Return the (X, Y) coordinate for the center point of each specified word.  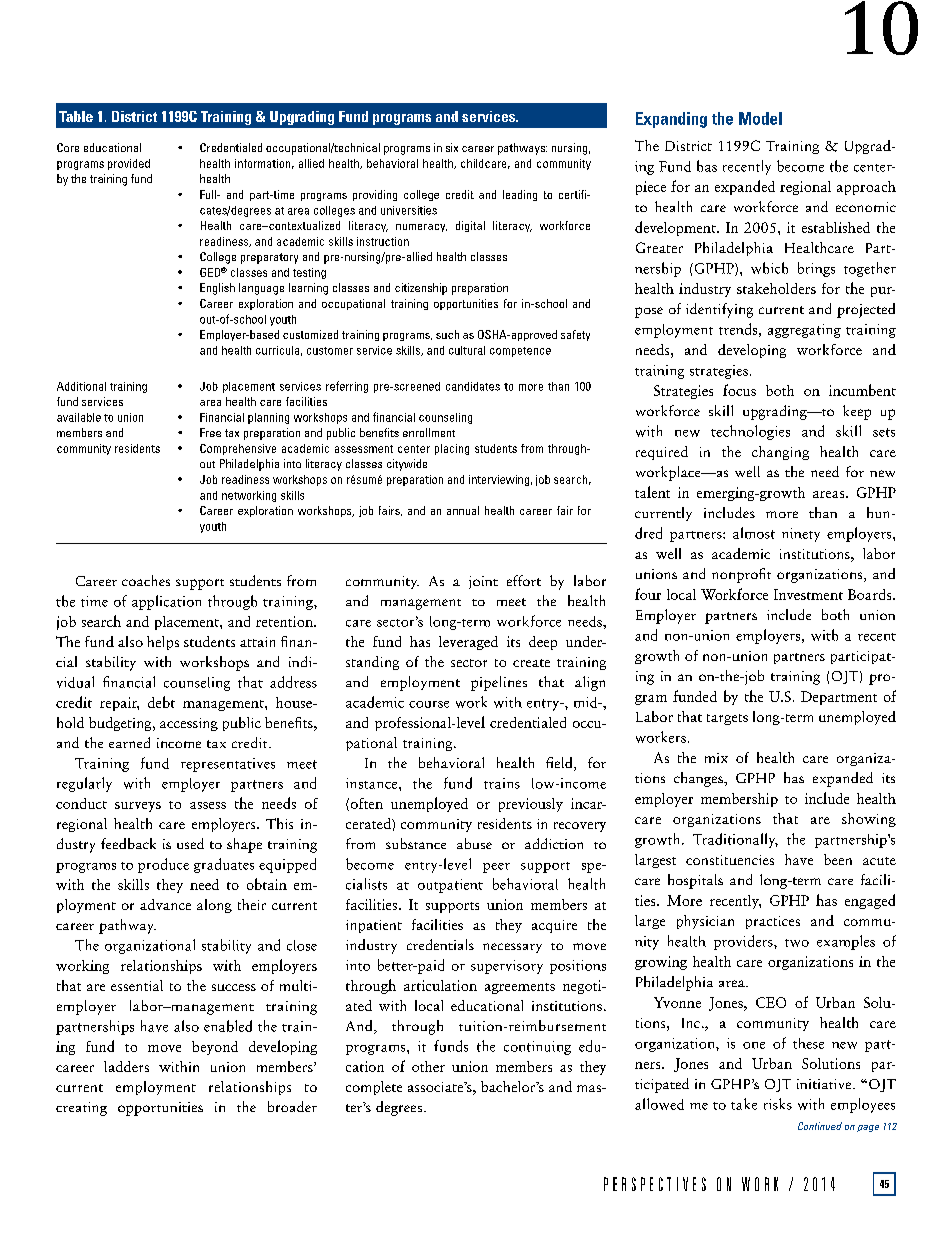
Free (210, 432)
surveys (138, 807)
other (428, 1066)
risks (778, 1104)
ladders (126, 1066)
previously (531, 805)
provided (129, 164)
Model (760, 118)
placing (452, 449)
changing (780, 453)
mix (716, 758)
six (452, 147)
